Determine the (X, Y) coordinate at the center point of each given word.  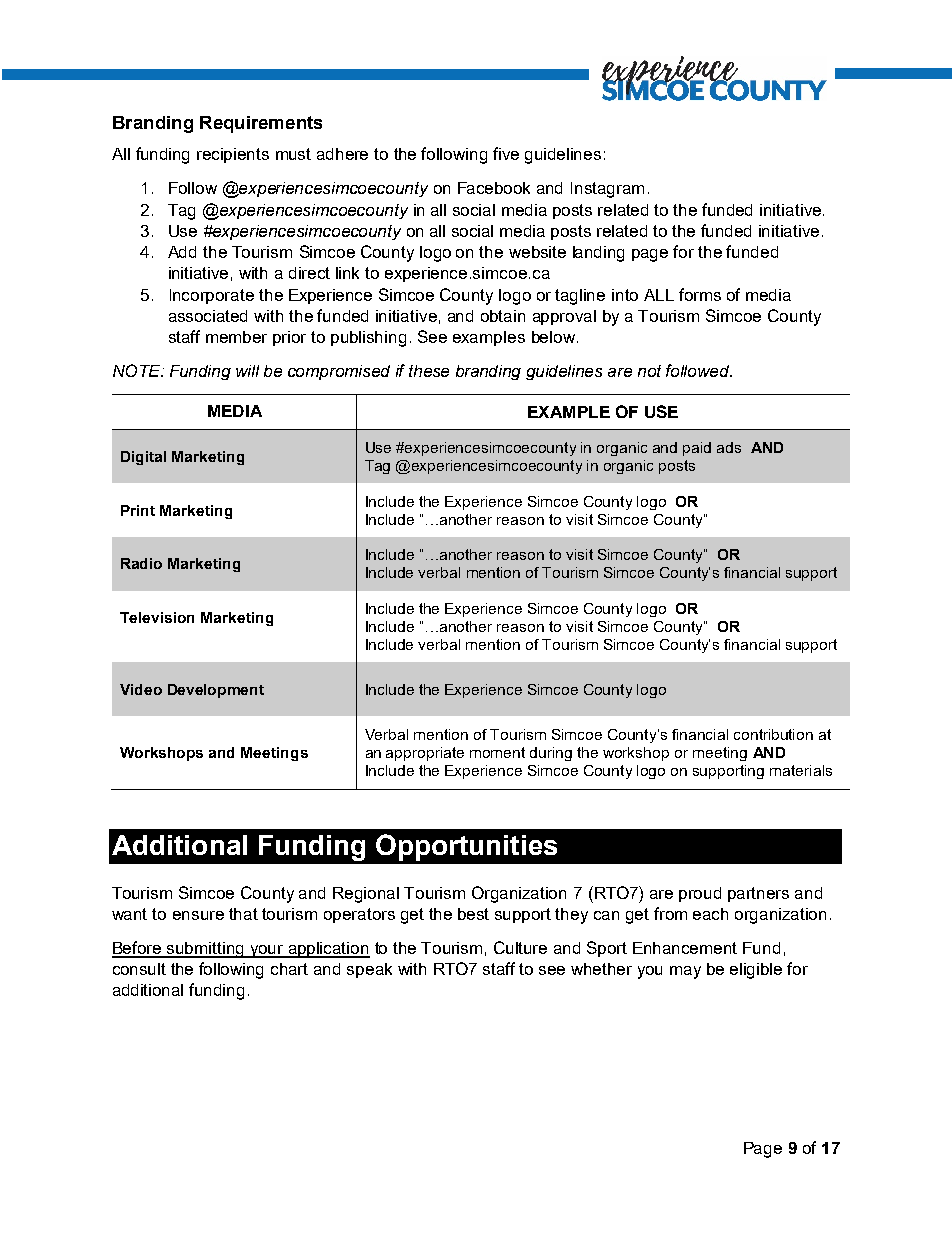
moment (497, 752)
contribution (773, 734)
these (429, 371)
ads (729, 447)
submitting (205, 950)
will (247, 371)
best (473, 914)
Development (216, 691)
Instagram (607, 190)
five (506, 153)
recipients (233, 155)
